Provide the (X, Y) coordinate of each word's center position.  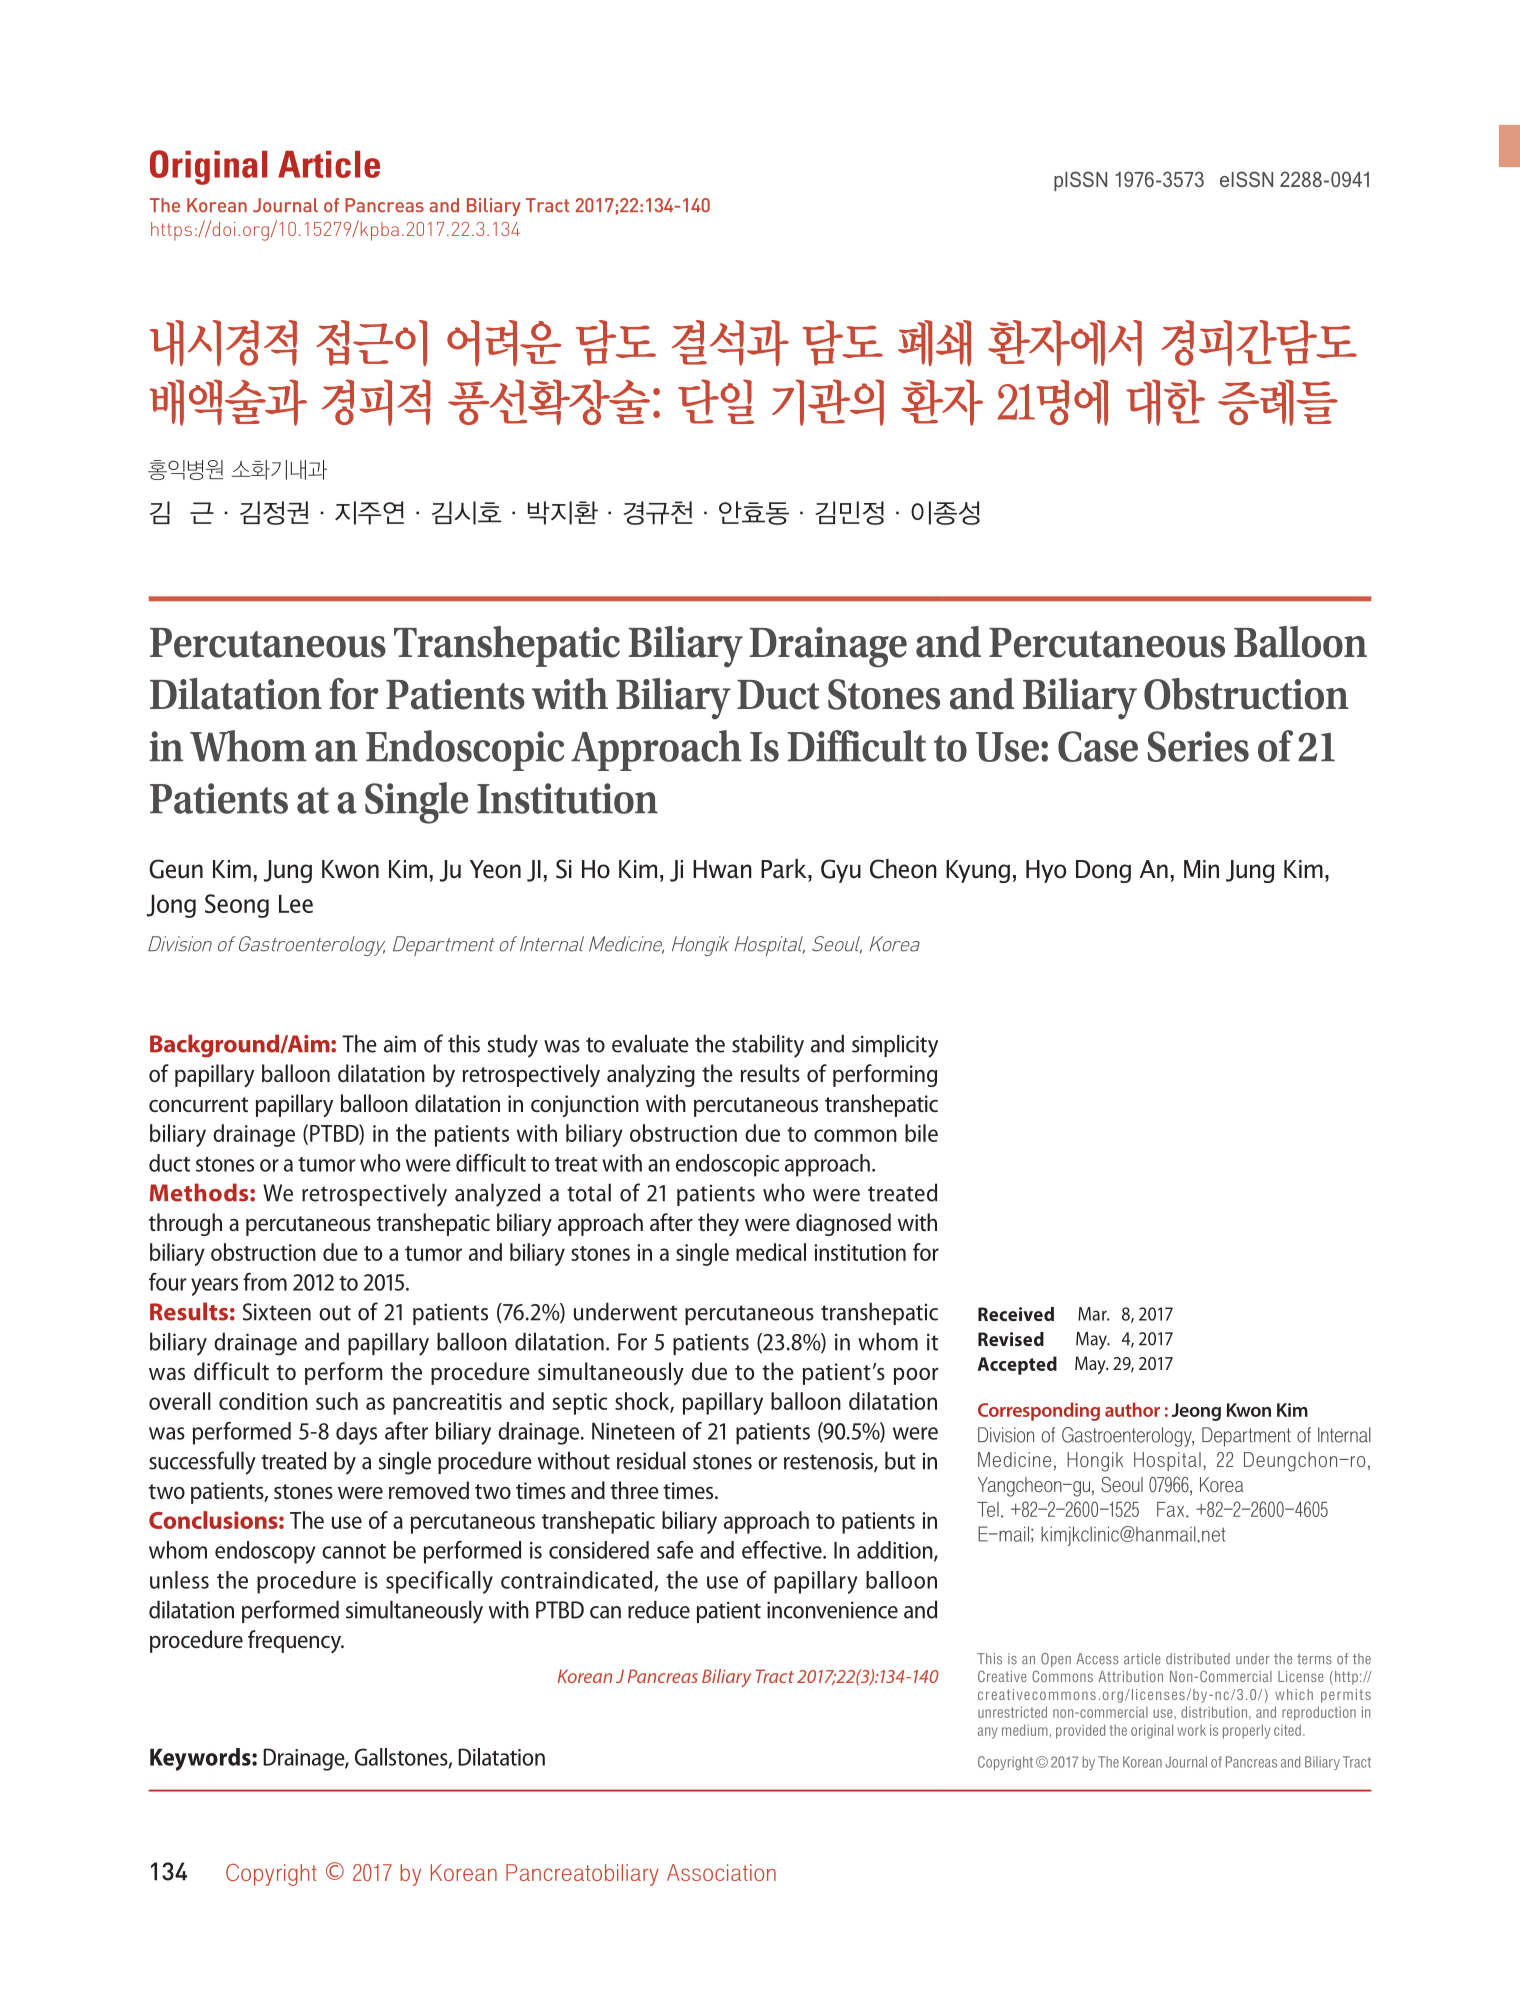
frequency (295, 1641)
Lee (296, 904)
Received (1016, 1314)
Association (721, 1872)
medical (771, 1252)
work (1191, 1730)
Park (785, 869)
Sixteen (277, 1312)
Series (1198, 746)
